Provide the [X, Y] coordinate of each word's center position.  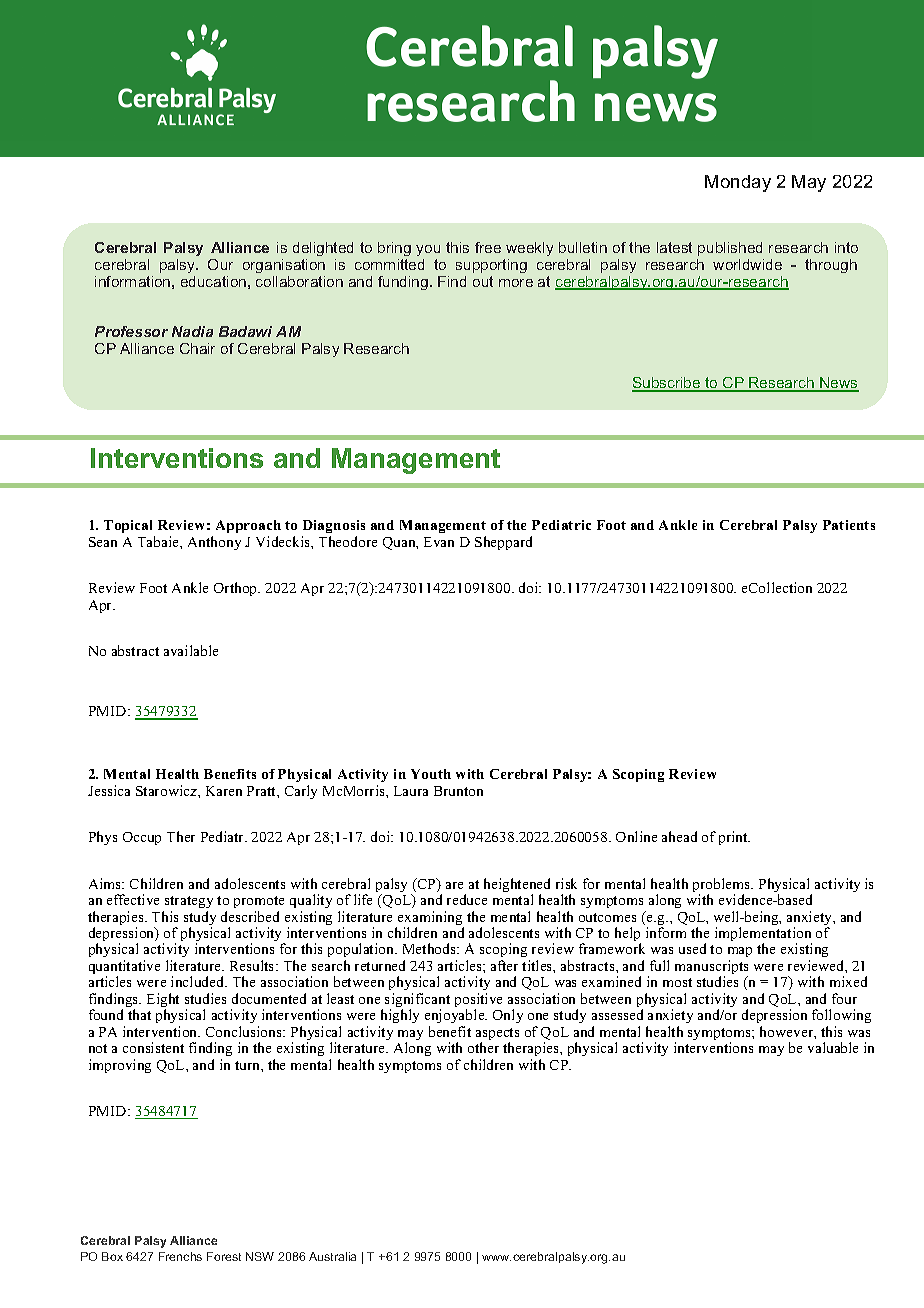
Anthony [214, 543]
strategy [189, 902]
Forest [224, 1256]
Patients [849, 525]
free [488, 247]
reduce [467, 899]
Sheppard [503, 543]
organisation [284, 266]
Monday [738, 183]
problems [723, 886]
